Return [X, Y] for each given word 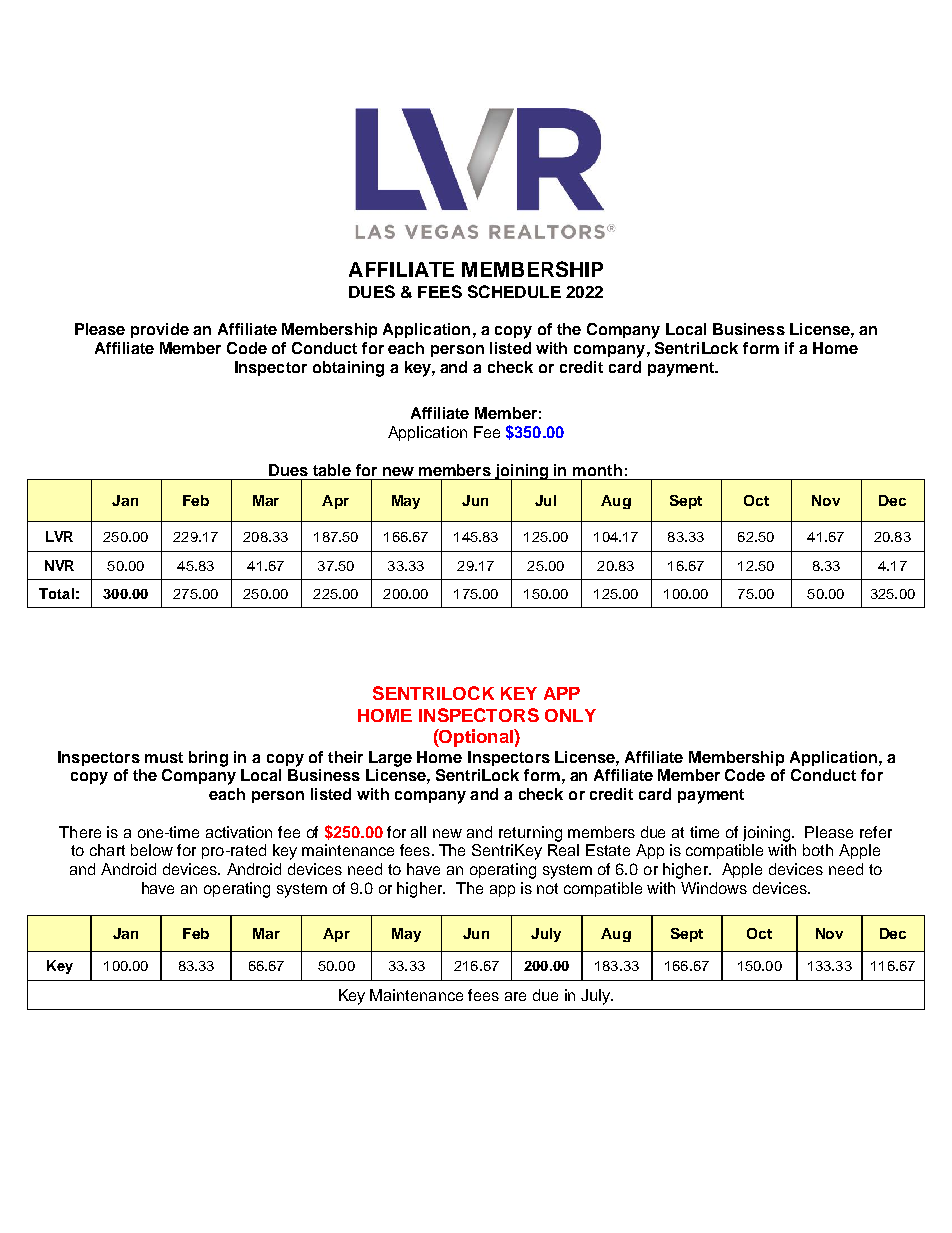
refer [876, 832]
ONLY [570, 715]
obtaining [348, 369]
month [597, 470]
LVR [59, 536]
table [332, 470]
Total [56, 593]
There [80, 832]
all [418, 832]
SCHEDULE [514, 291]
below [152, 850]
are [515, 996]
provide [160, 330]
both [818, 850]
